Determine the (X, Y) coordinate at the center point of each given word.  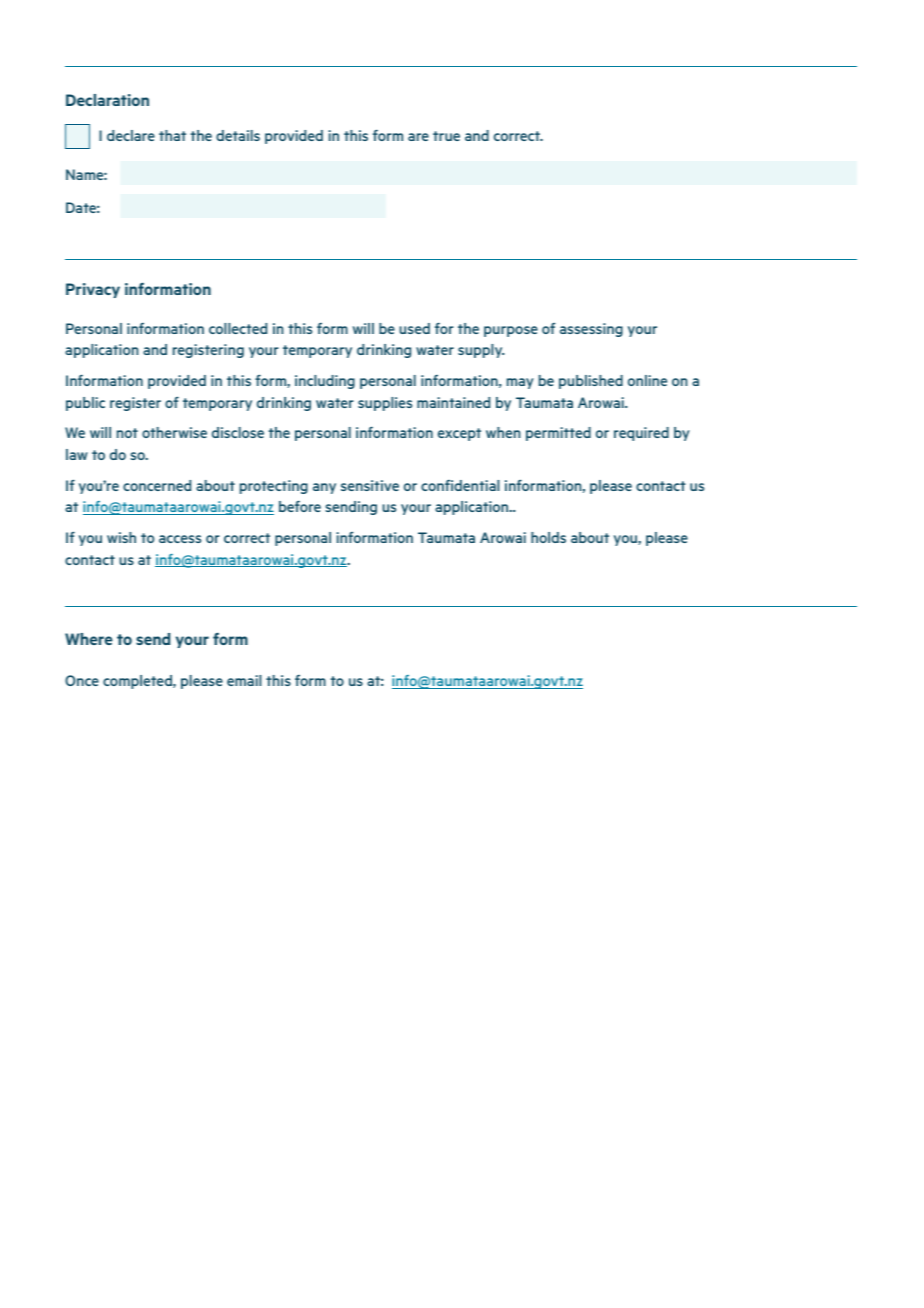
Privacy (93, 290)
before (300, 506)
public (85, 404)
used (414, 328)
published (591, 382)
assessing (591, 330)
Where (89, 639)
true (446, 136)
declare (131, 135)
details (238, 135)
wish (121, 537)
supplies (385, 404)
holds (548, 537)
